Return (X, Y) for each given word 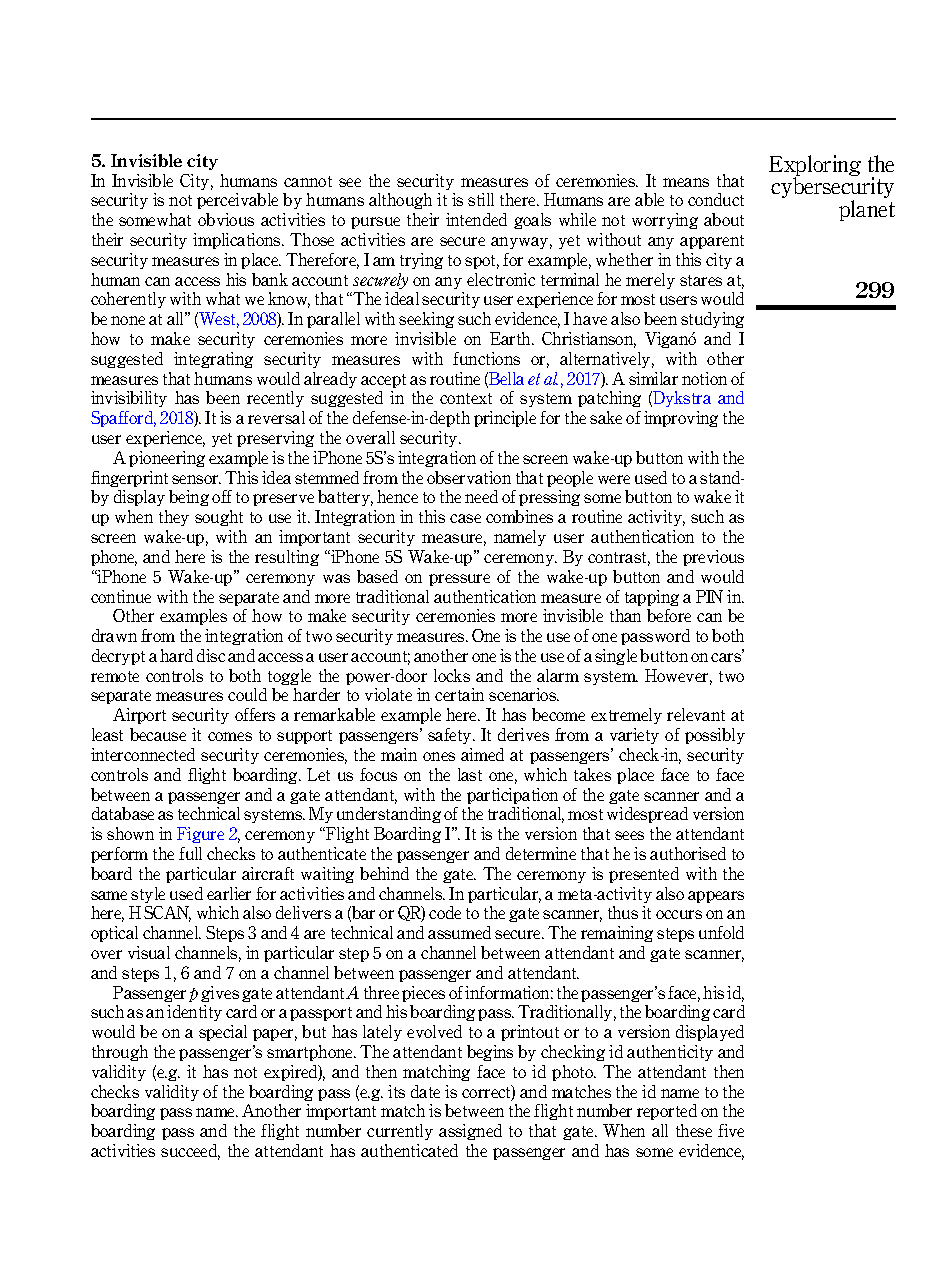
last (470, 774)
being (189, 498)
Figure (200, 835)
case (465, 518)
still (481, 199)
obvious (226, 219)
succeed (190, 1152)
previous (713, 558)
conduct (716, 199)
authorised (688, 853)
